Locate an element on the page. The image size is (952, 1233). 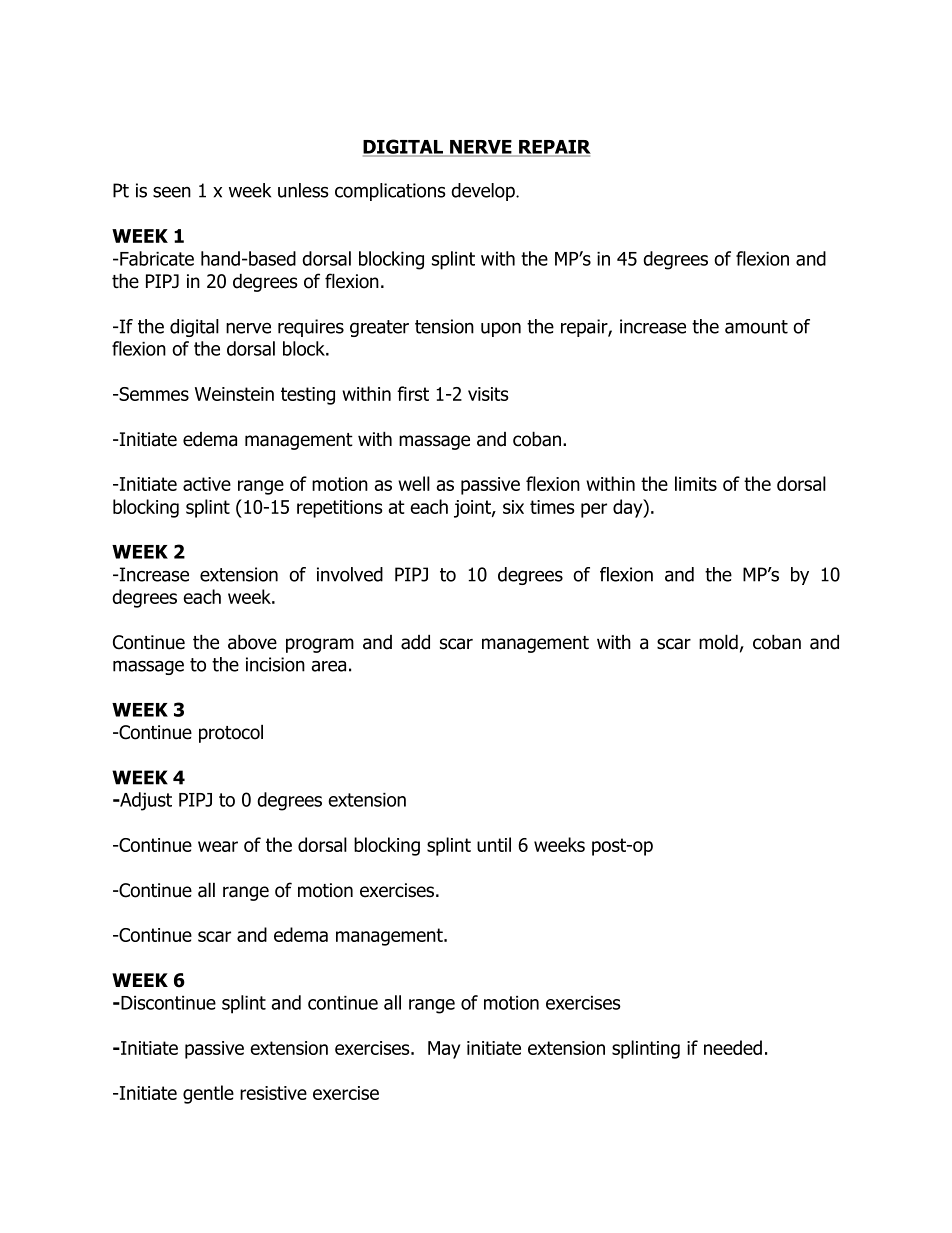
above is located at coordinates (252, 642).
